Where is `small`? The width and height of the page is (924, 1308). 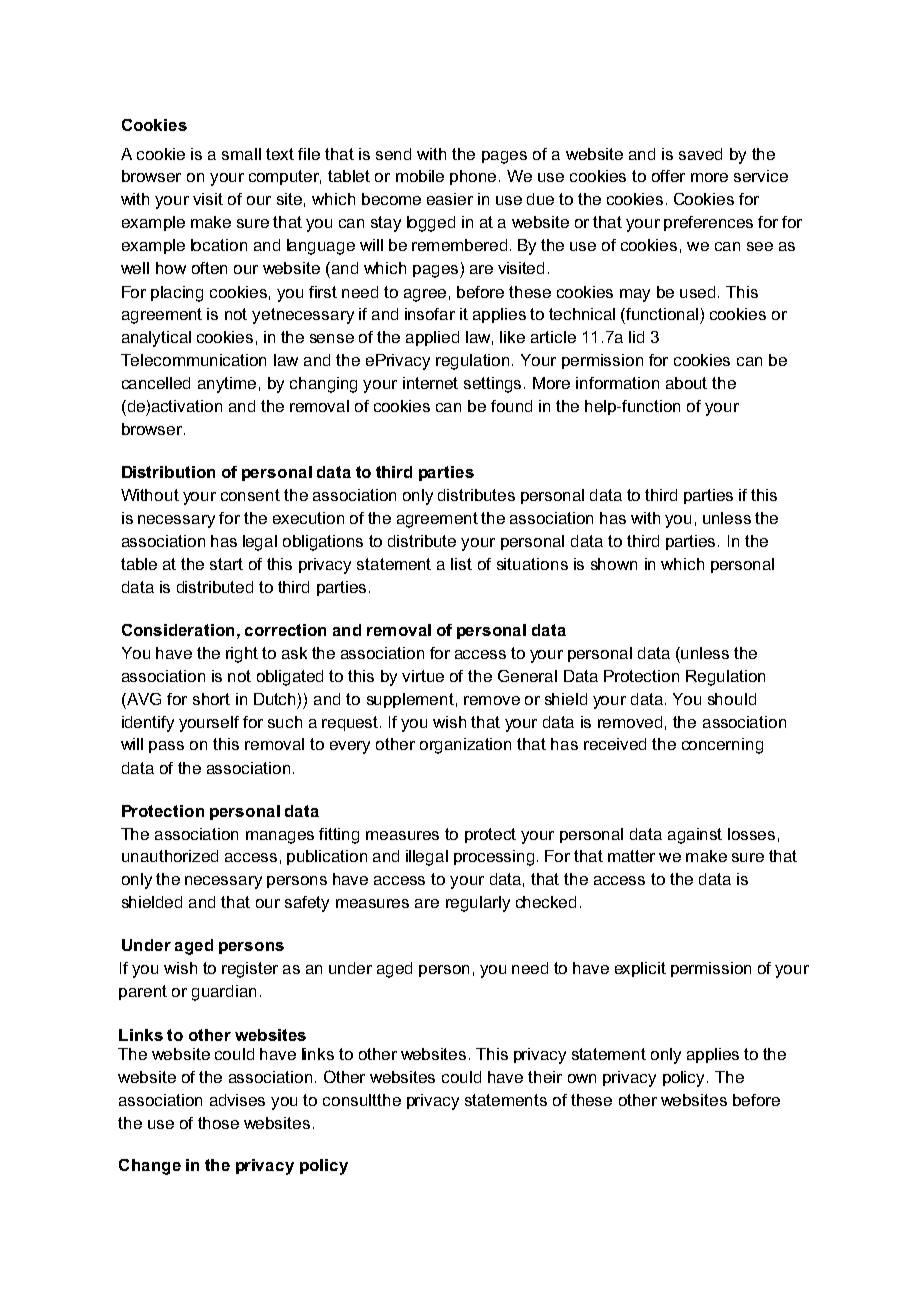
small is located at coordinates (241, 154).
